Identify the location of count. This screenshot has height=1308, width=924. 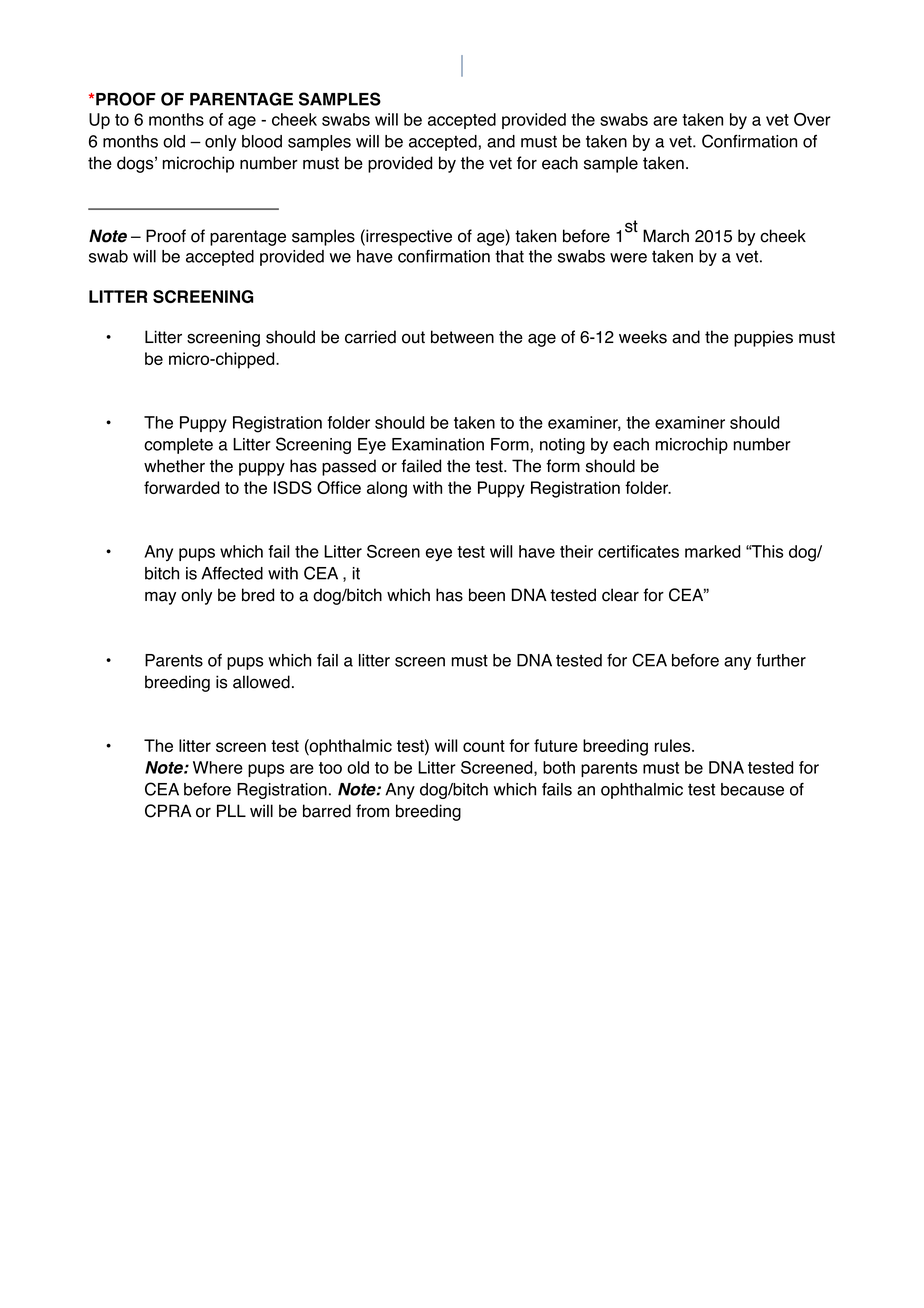
(484, 746).
